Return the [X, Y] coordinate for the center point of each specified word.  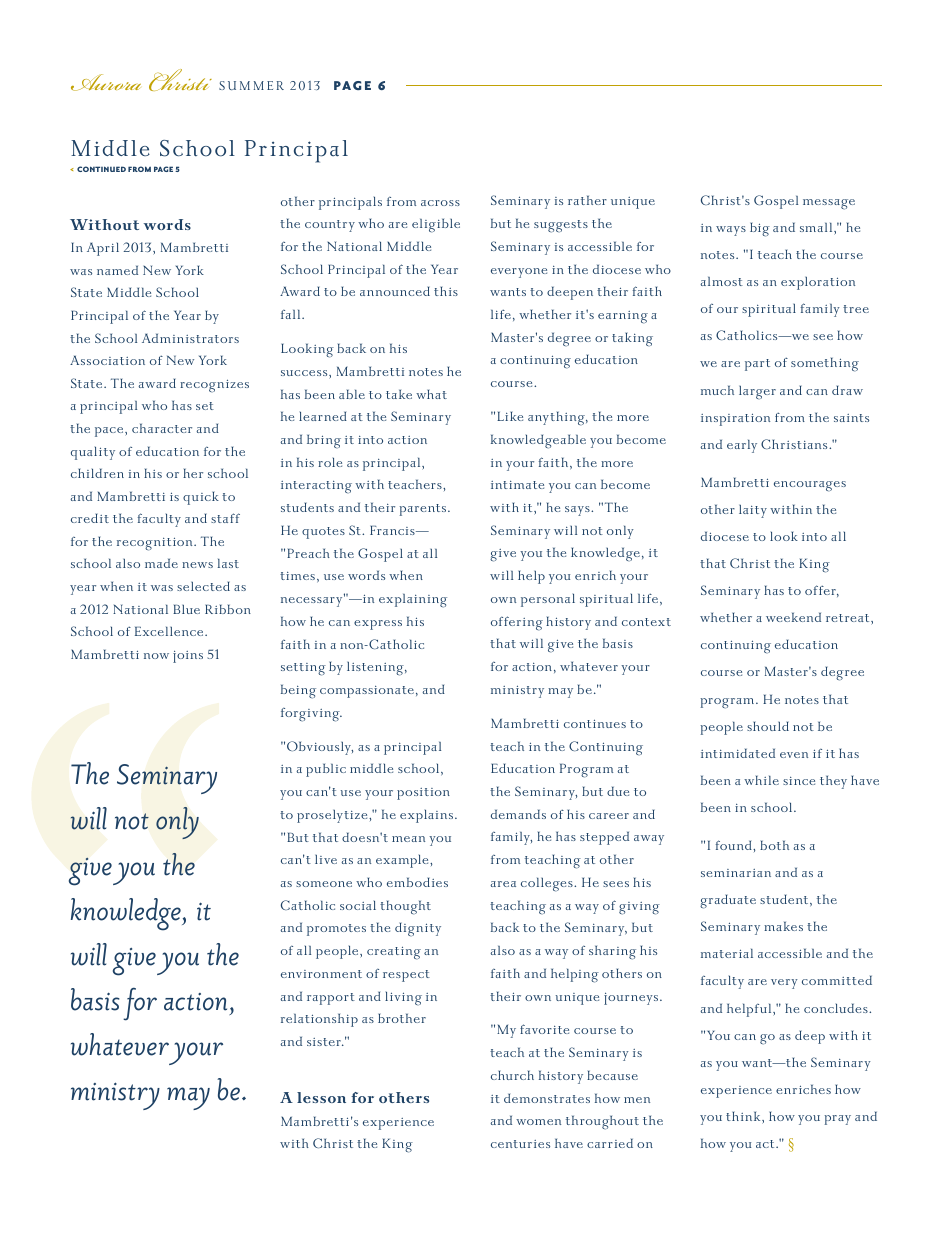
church [512, 1075]
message [829, 204]
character [162, 428]
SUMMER [251, 85]
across [440, 203]
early [742, 446]
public [326, 770]
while [761, 780]
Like [510, 416]
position [423, 794]
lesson [321, 1097]
